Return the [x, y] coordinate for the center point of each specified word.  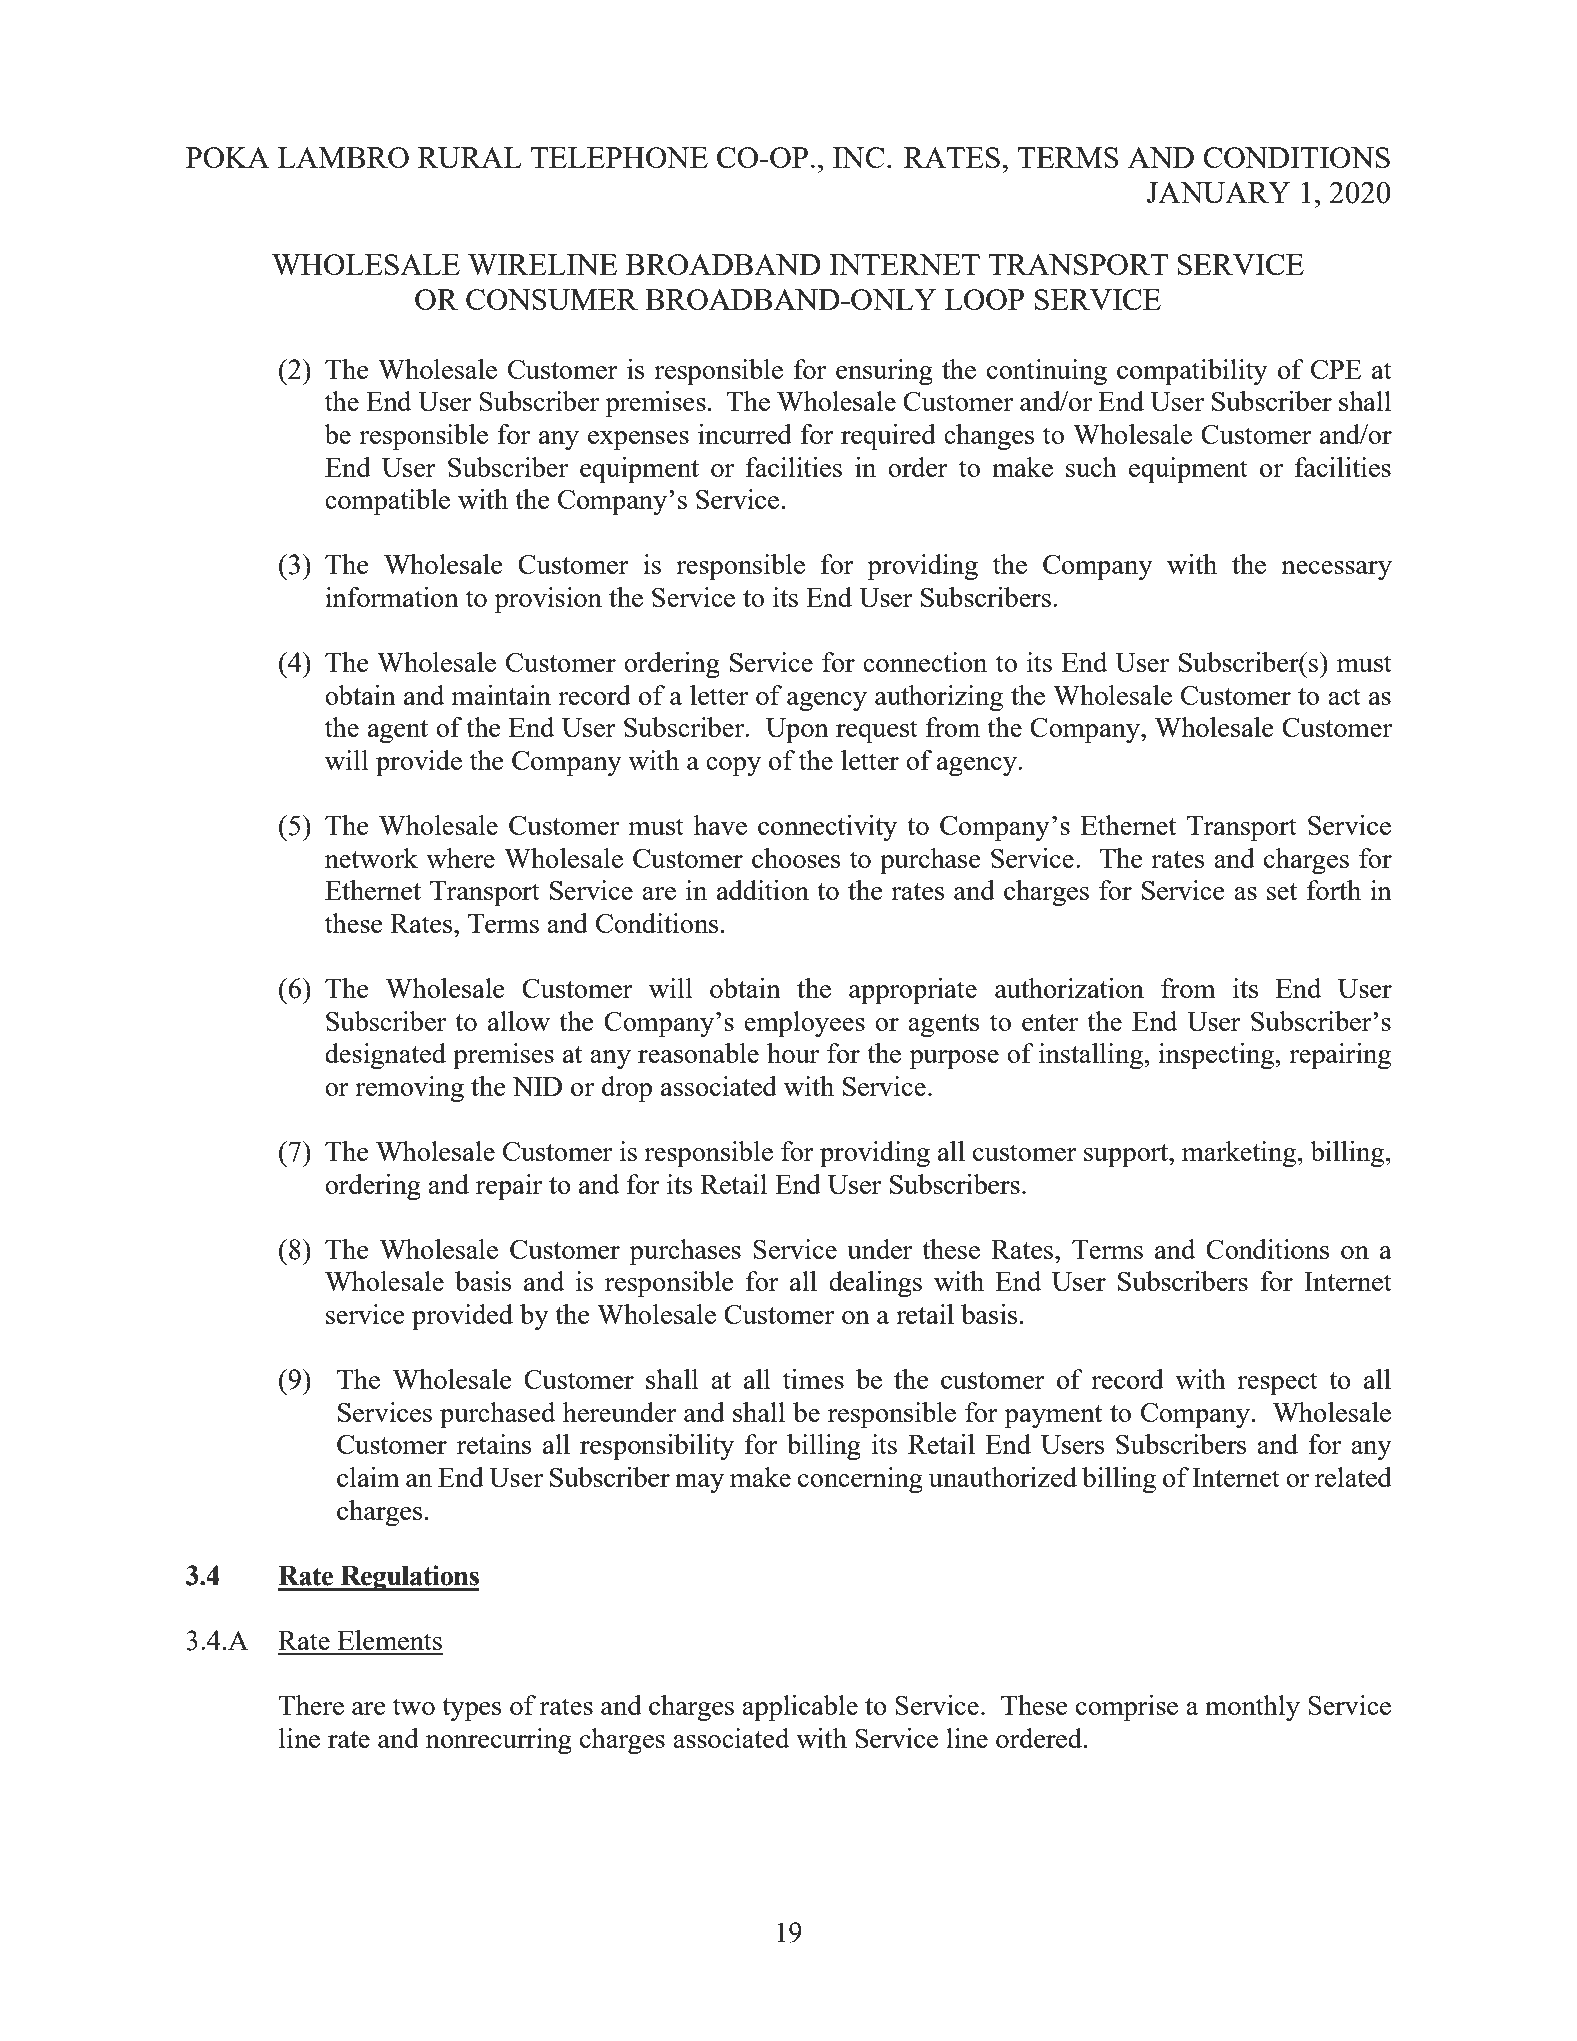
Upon [797, 731]
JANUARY [1219, 192]
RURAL [470, 157]
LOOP [984, 299]
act [1344, 696]
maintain [501, 695]
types [471, 1710]
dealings [875, 1284]
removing [409, 1089]
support [1127, 1156]
